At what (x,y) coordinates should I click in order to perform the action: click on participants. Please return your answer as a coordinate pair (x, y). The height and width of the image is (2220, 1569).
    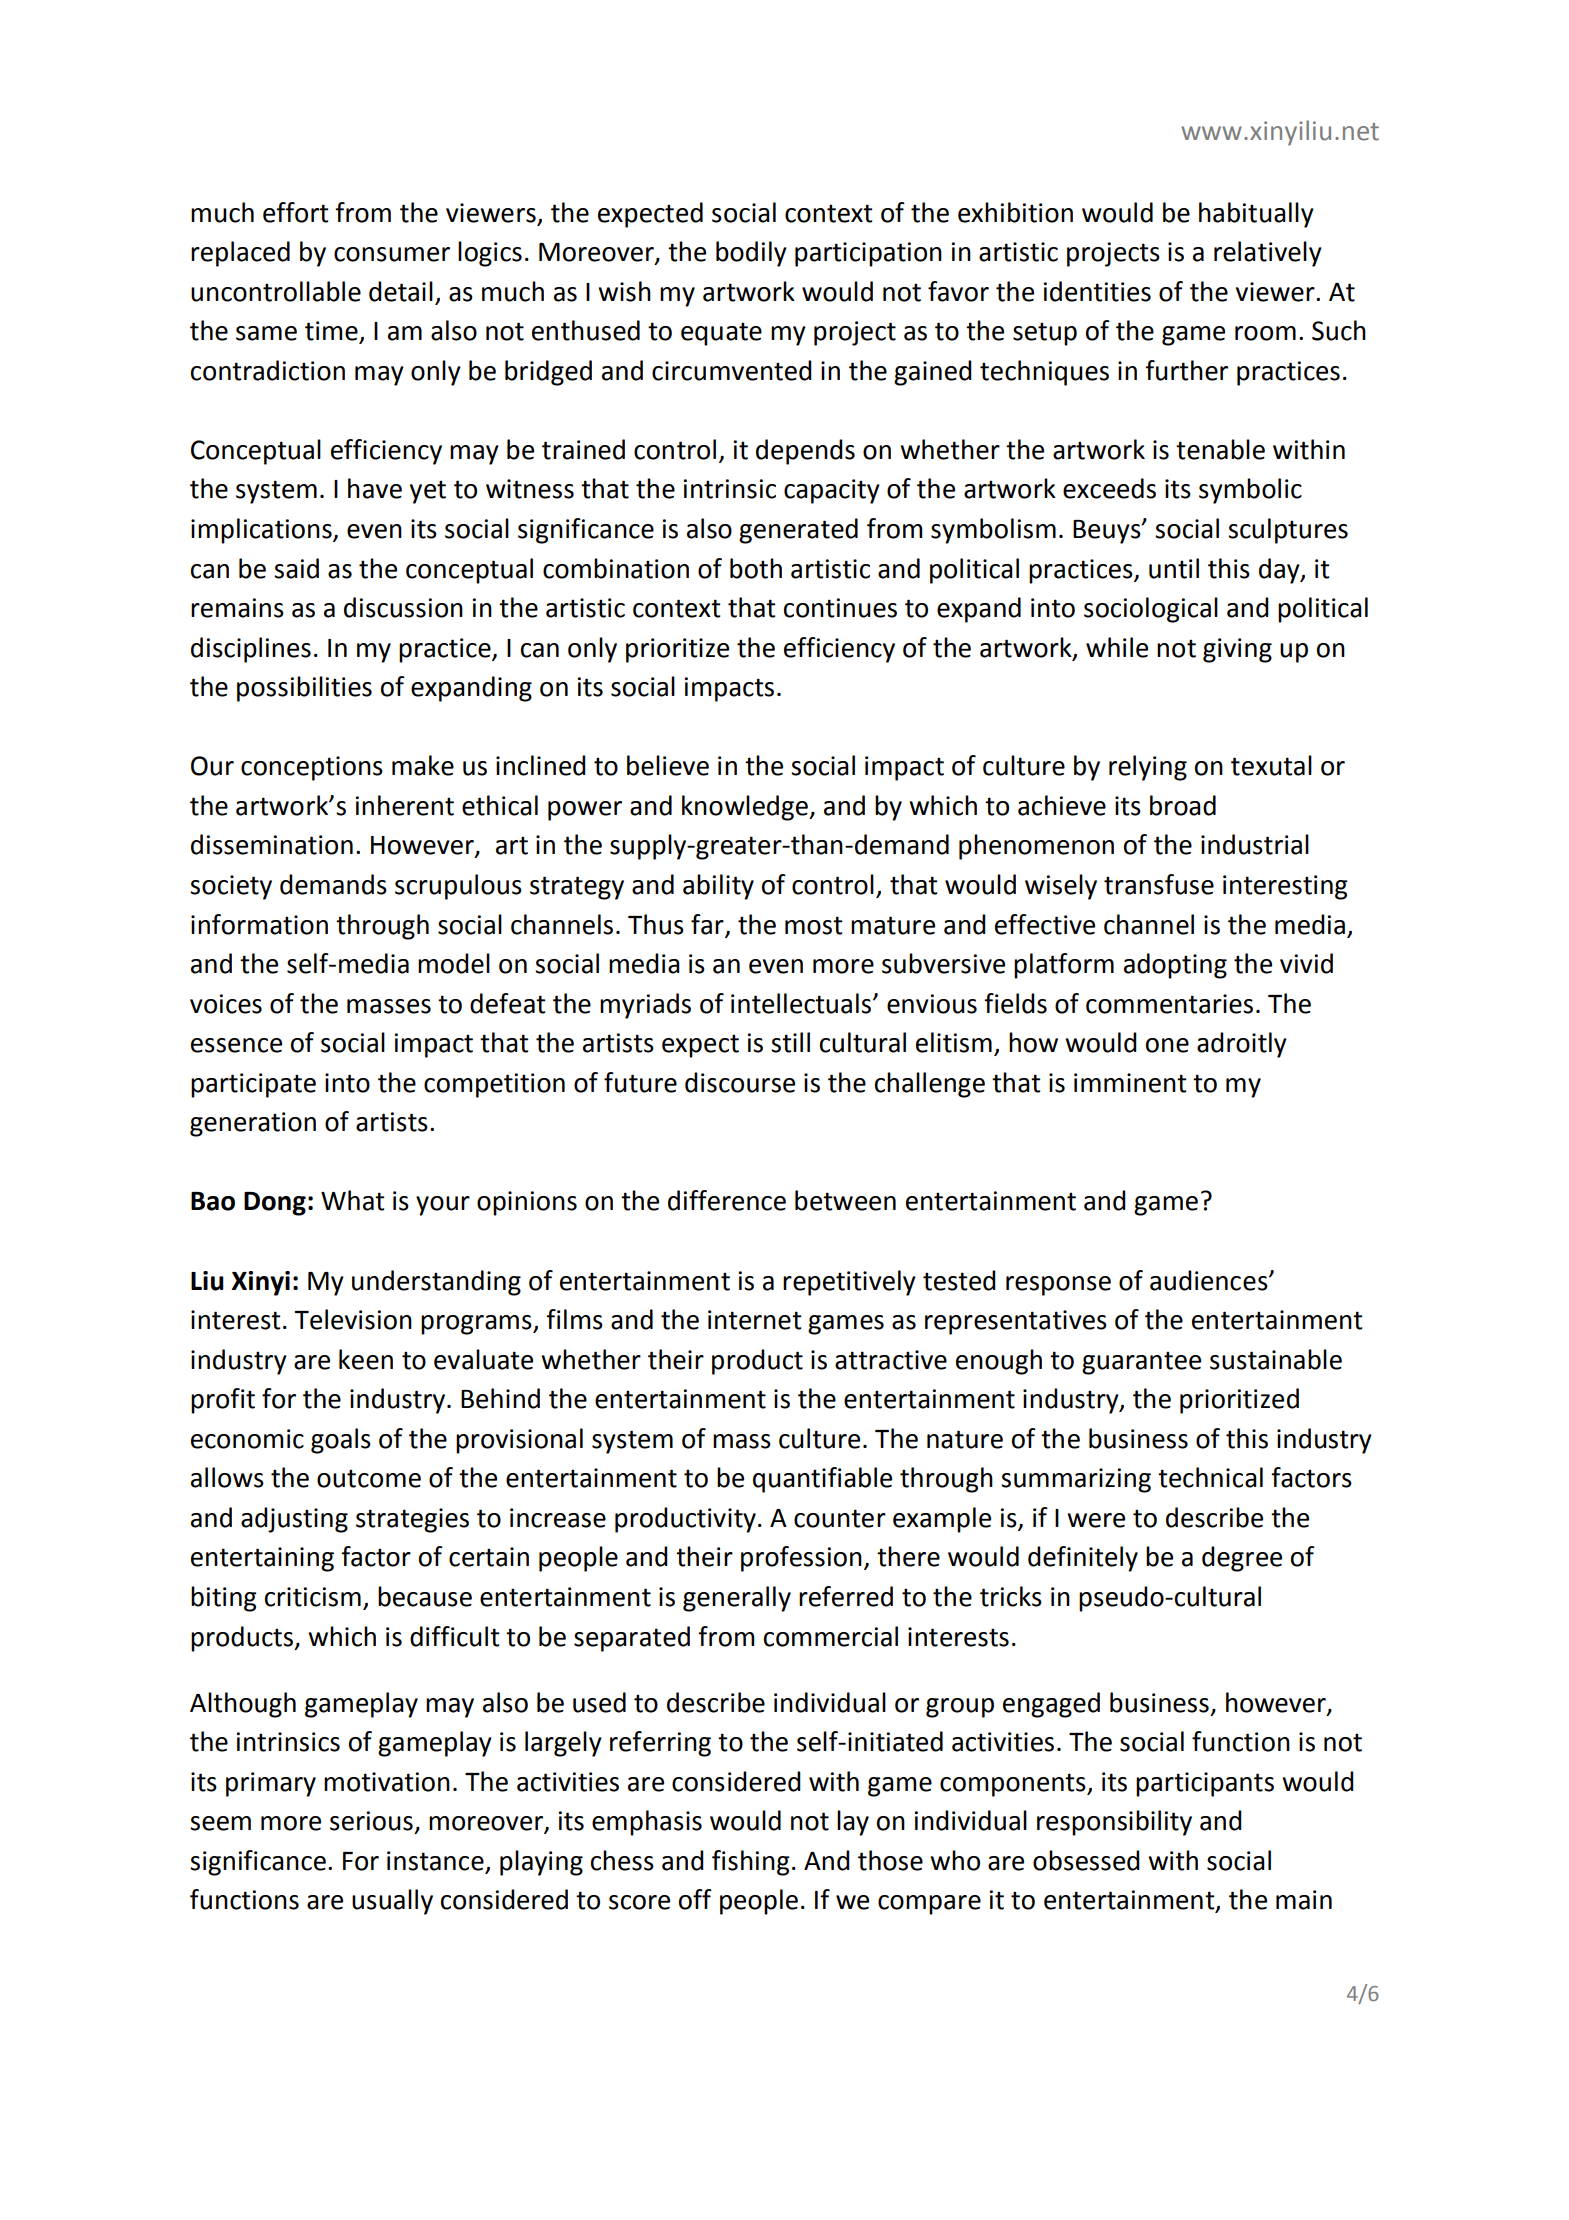
    Looking at the image, I should click on (1205, 1784).
